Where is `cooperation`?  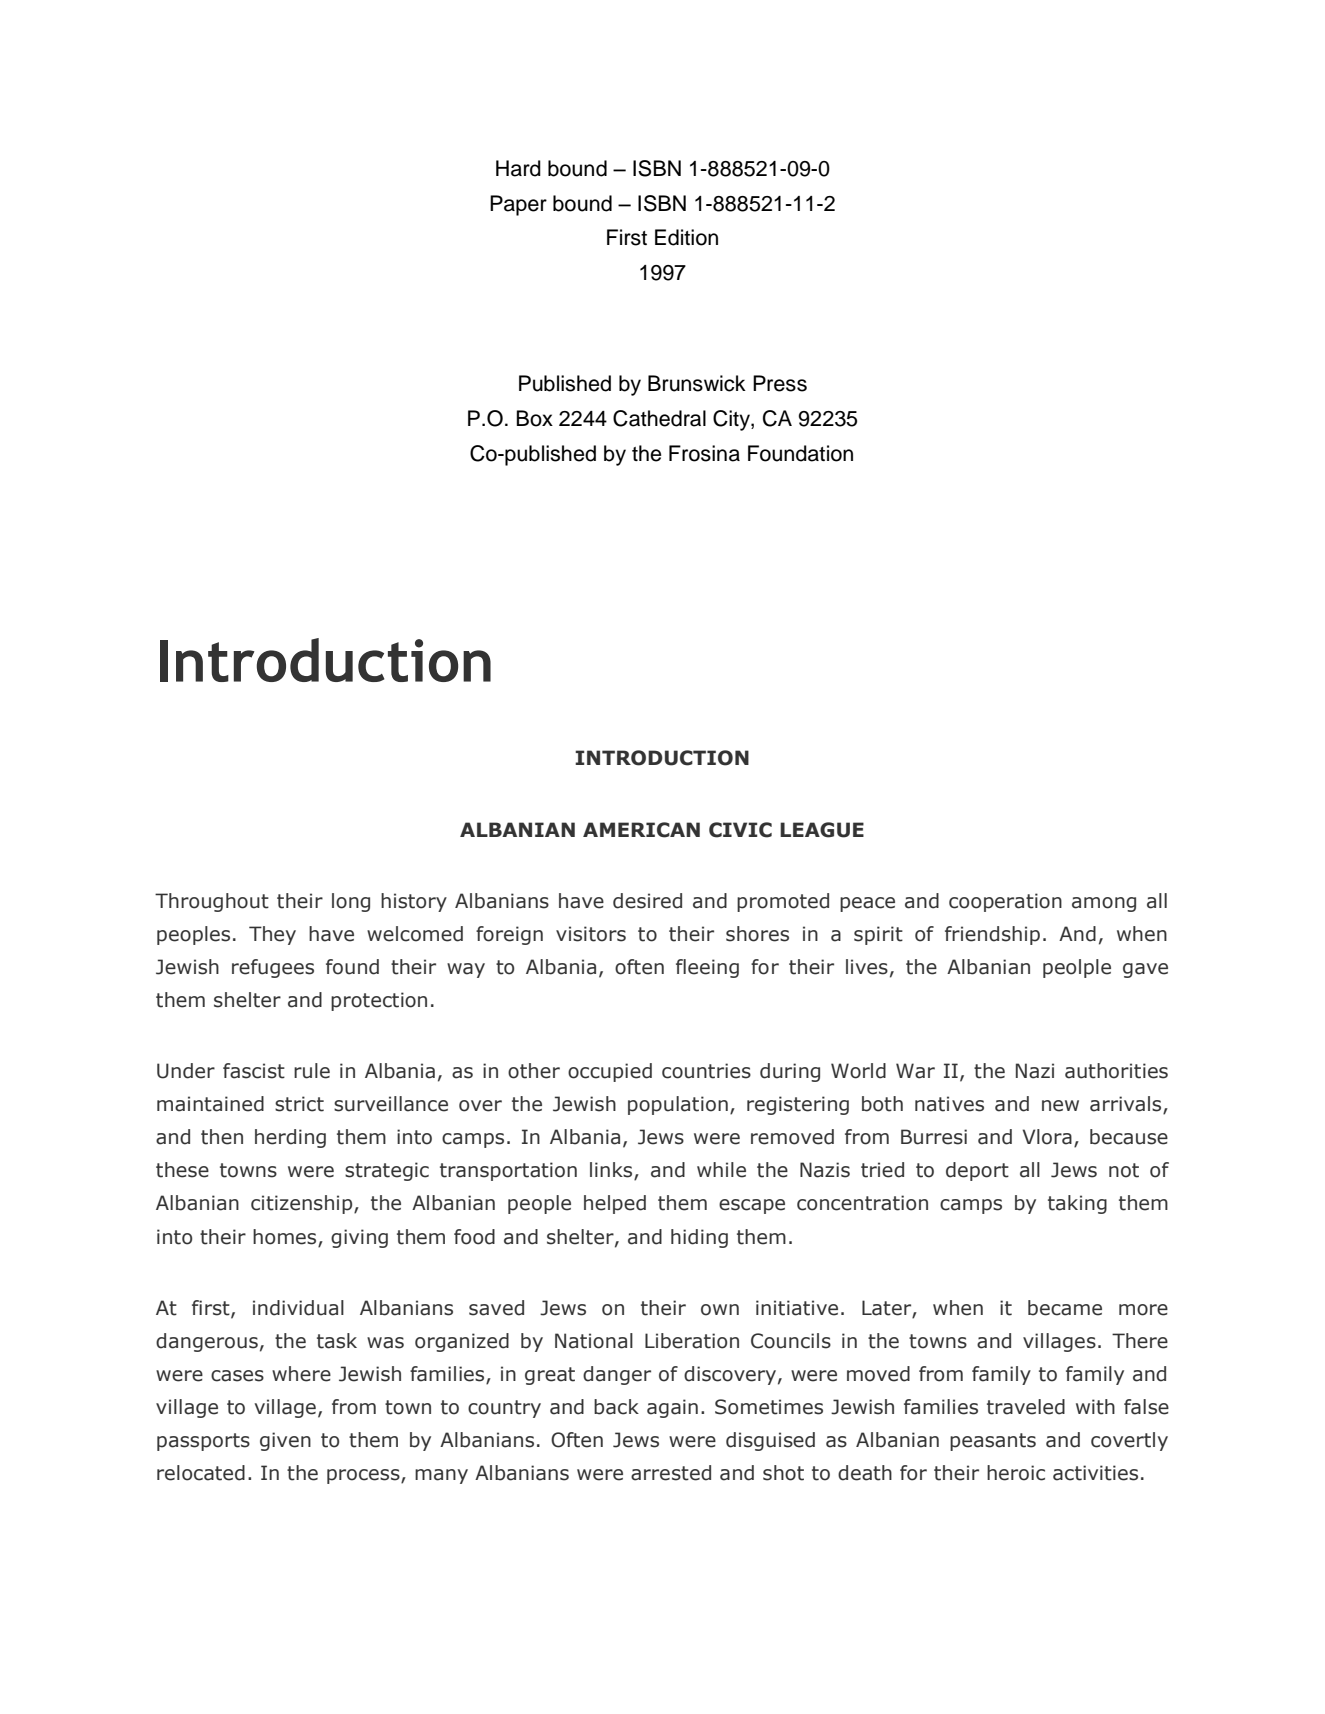 cooperation is located at coordinates (1005, 902).
